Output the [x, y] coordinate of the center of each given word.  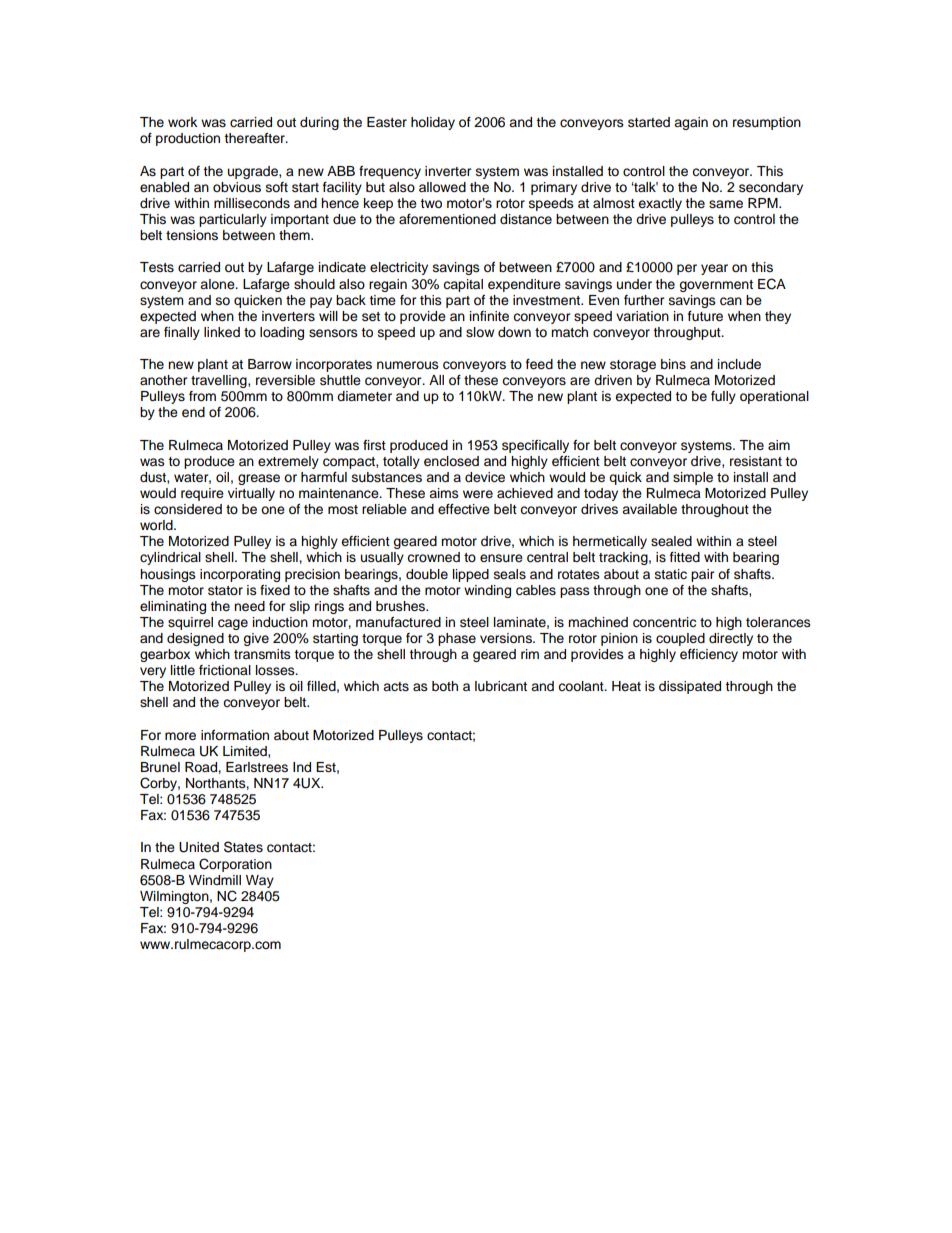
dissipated [690, 687]
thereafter [255, 138]
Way [260, 881]
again [691, 123]
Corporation [235, 865]
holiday [433, 123]
